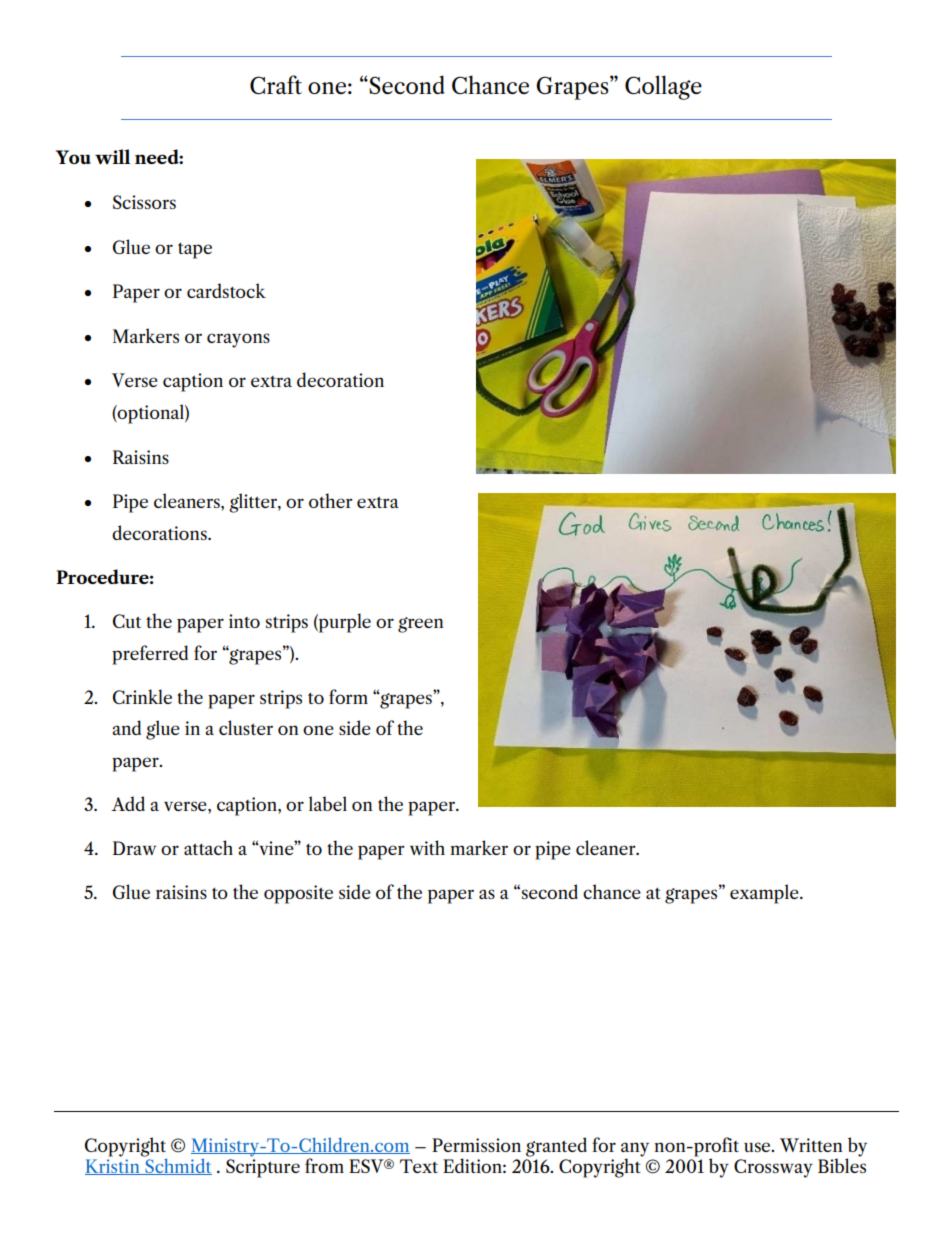 Image resolution: width=952 pixels, height=1233 pixels. Describe the element at coordinates (758, 1147) in the image. I see `use` at that location.
